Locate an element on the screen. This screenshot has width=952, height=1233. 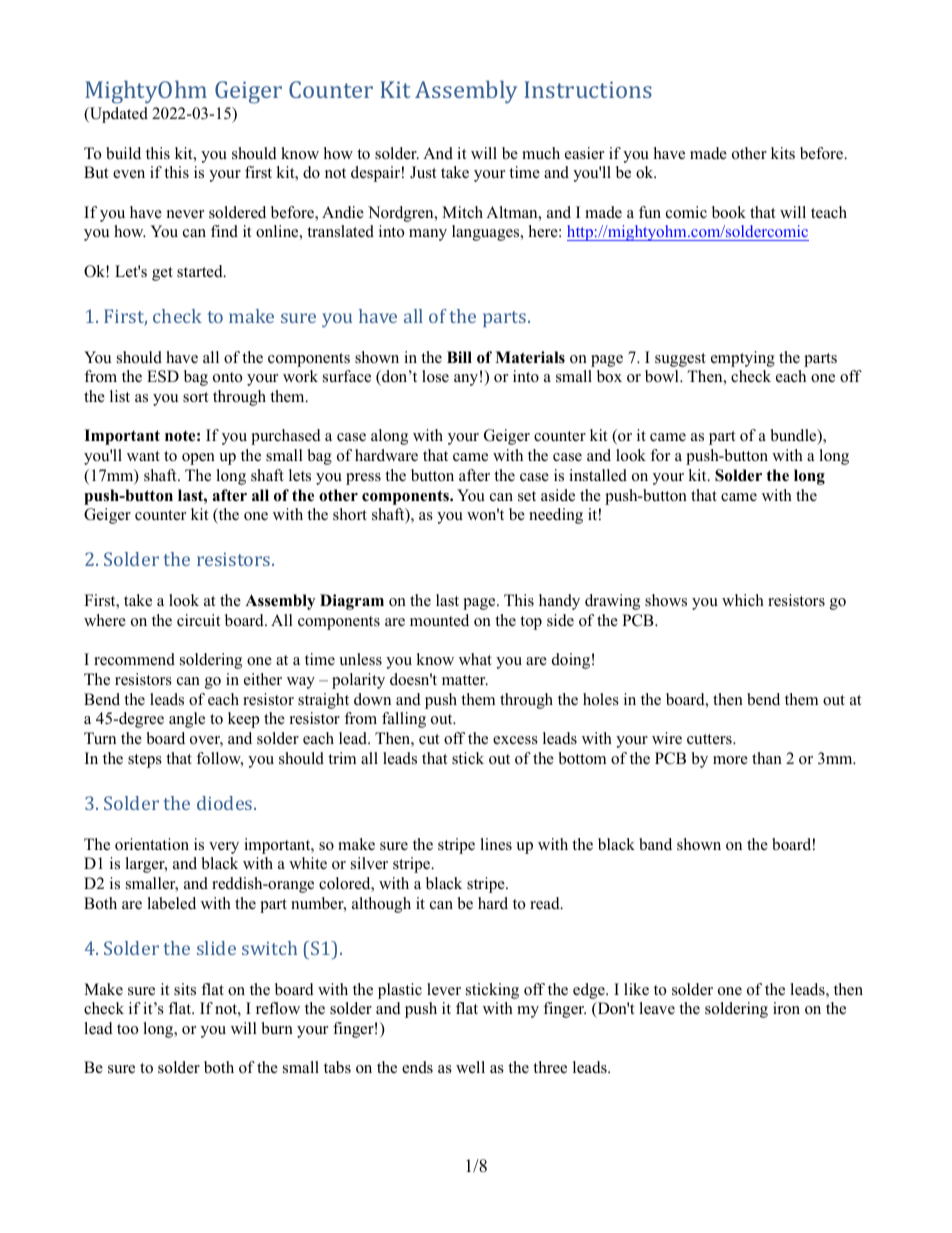
sort is located at coordinates (195, 397).
